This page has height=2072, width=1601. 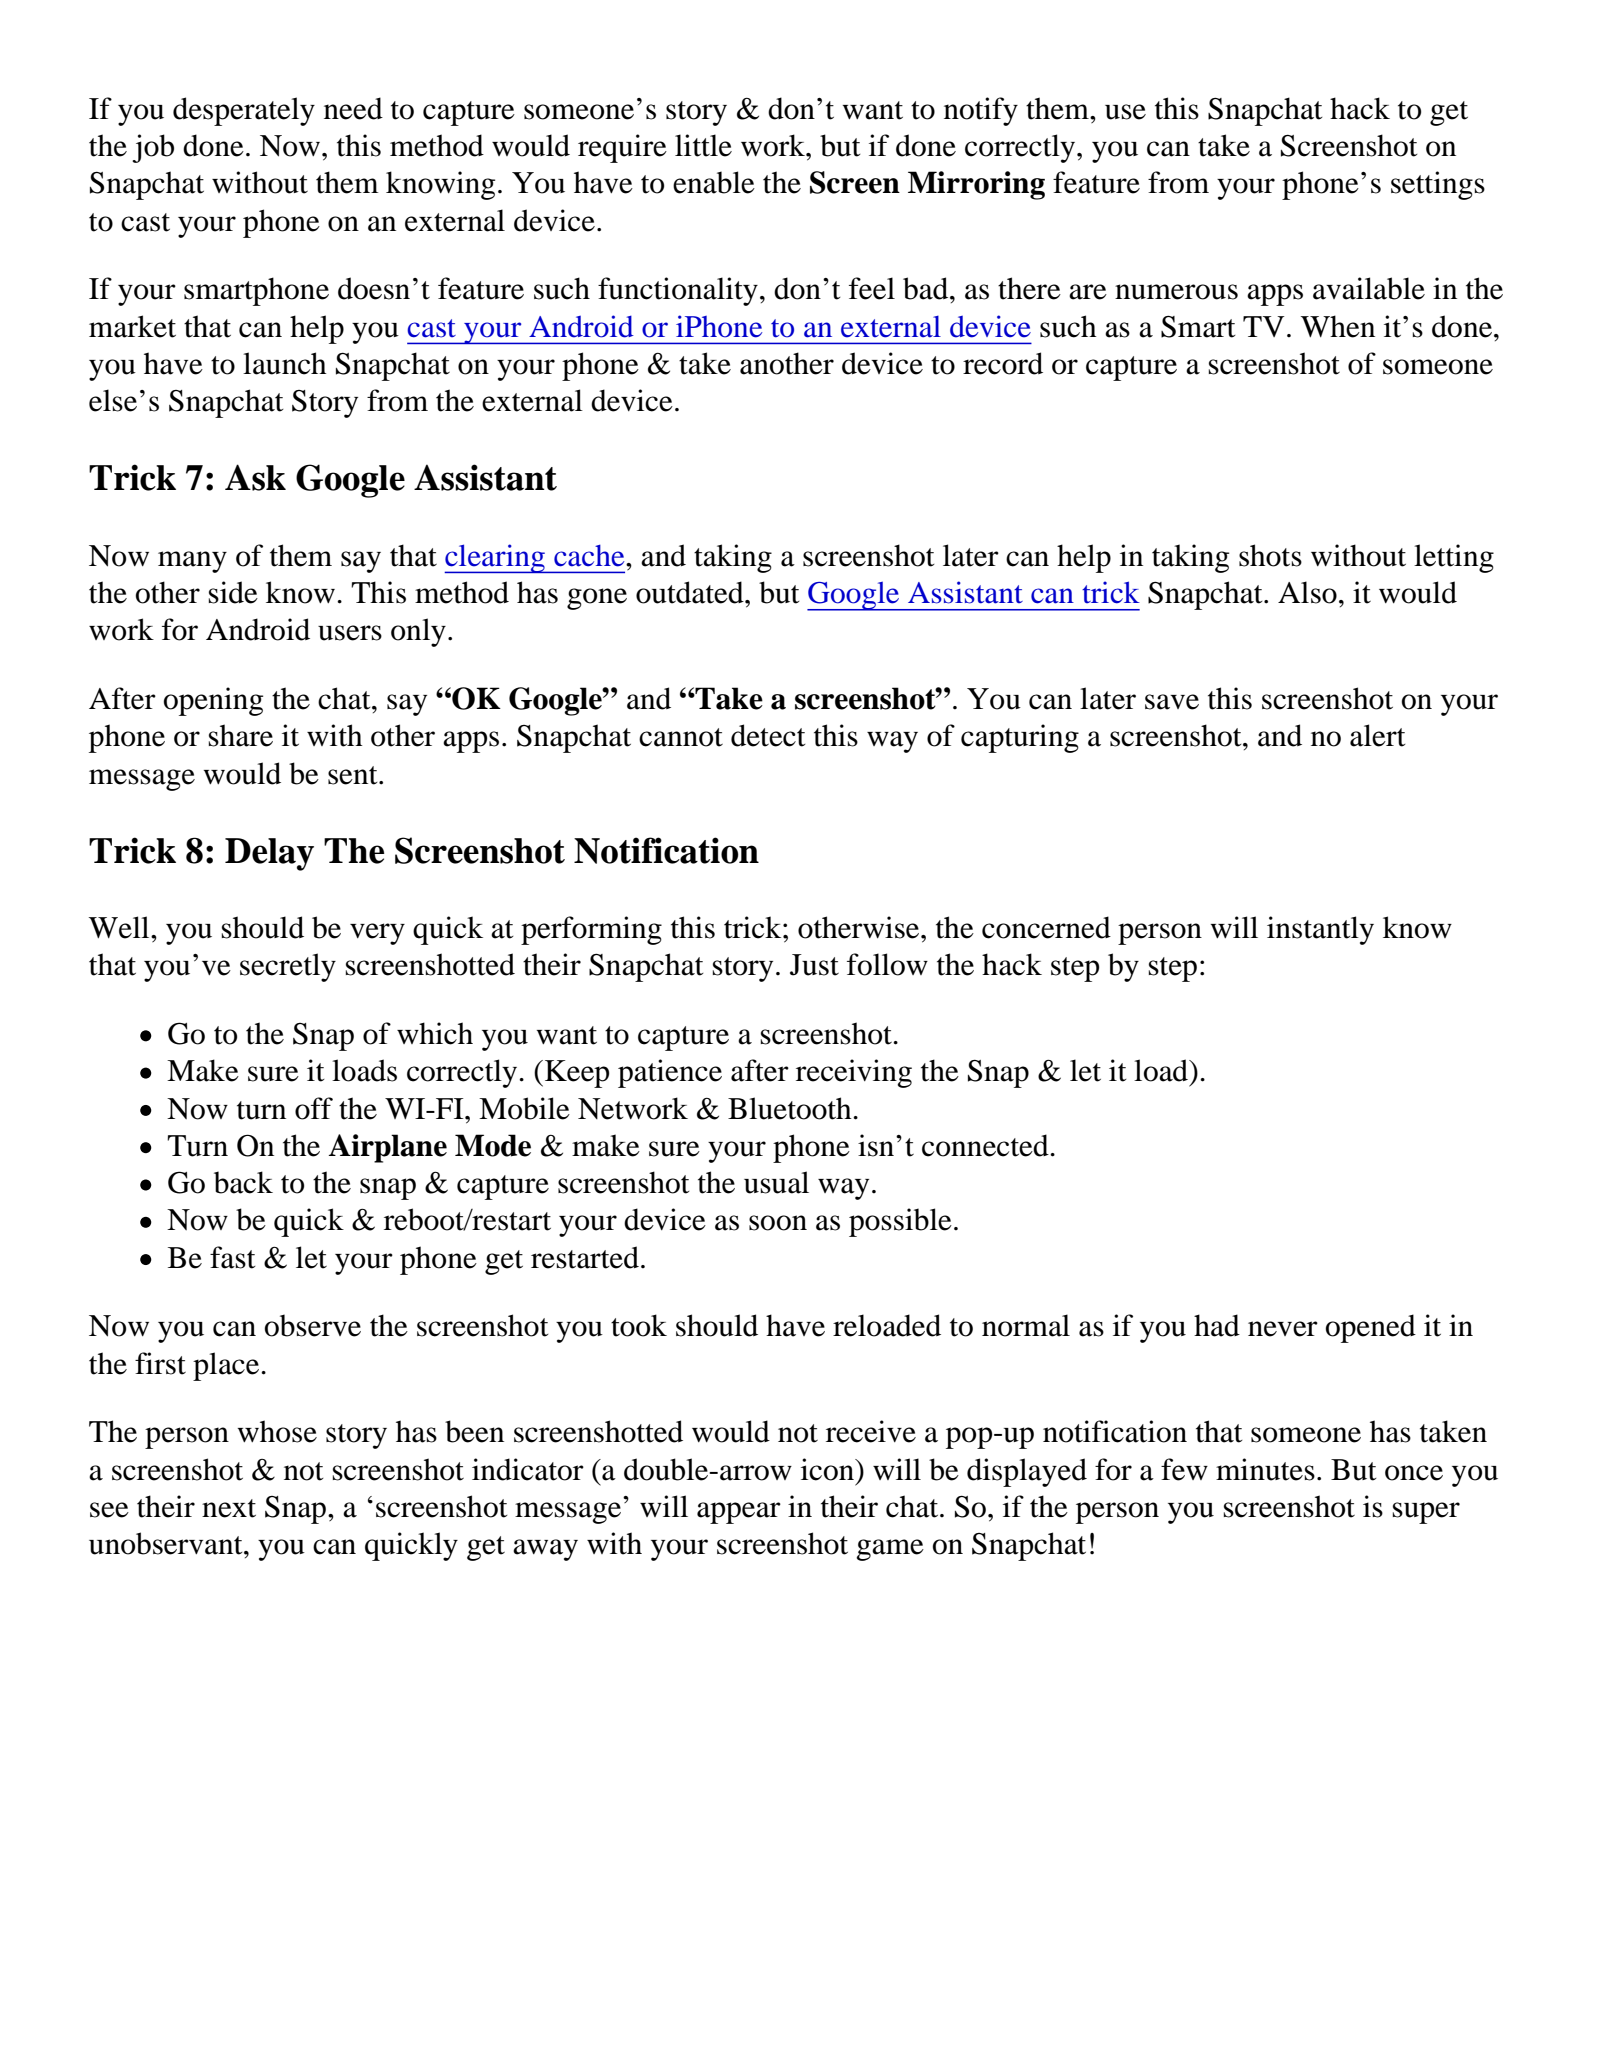 I want to click on appear, so click(x=739, y=1513).
